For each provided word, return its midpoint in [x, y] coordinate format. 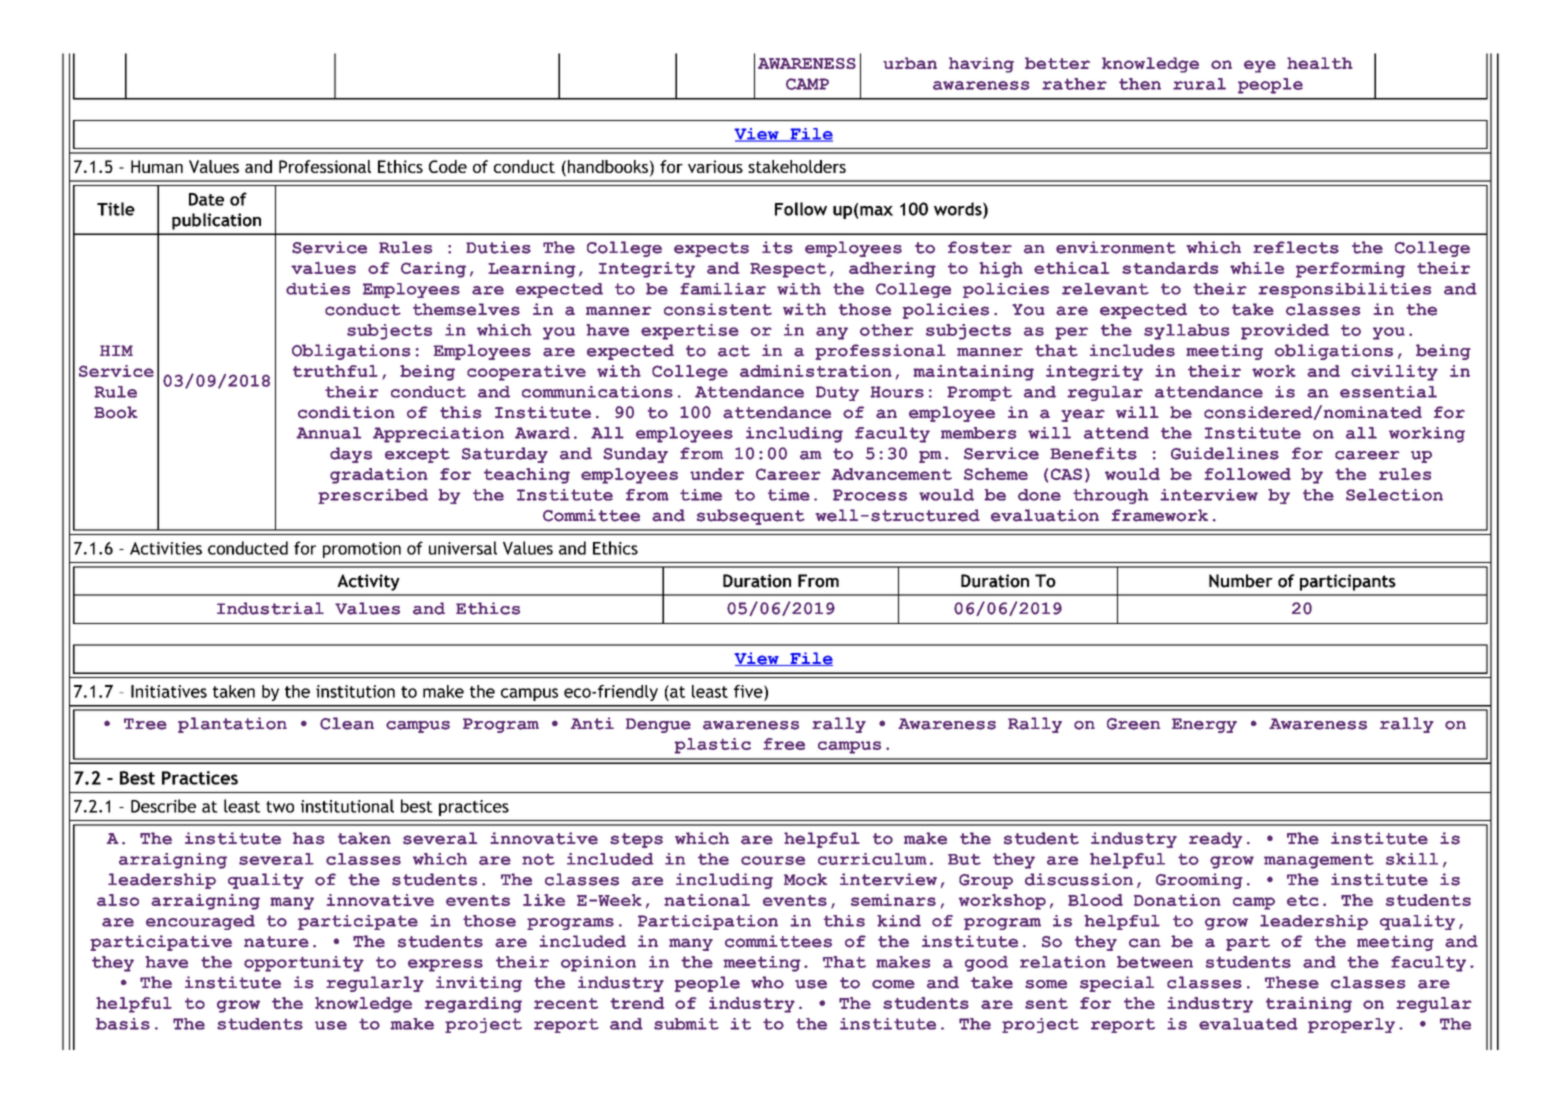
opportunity [304, 964]
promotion [362, 550]
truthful [335, 371]
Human [157, 166]
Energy [1204, 725]
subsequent [751, 517]
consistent [718, 309]
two [280, 807]
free [784, 744]
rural [1199, 84]
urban [910, 63]
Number [1241, 581]
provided [1285, 332]
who [767, 982]
